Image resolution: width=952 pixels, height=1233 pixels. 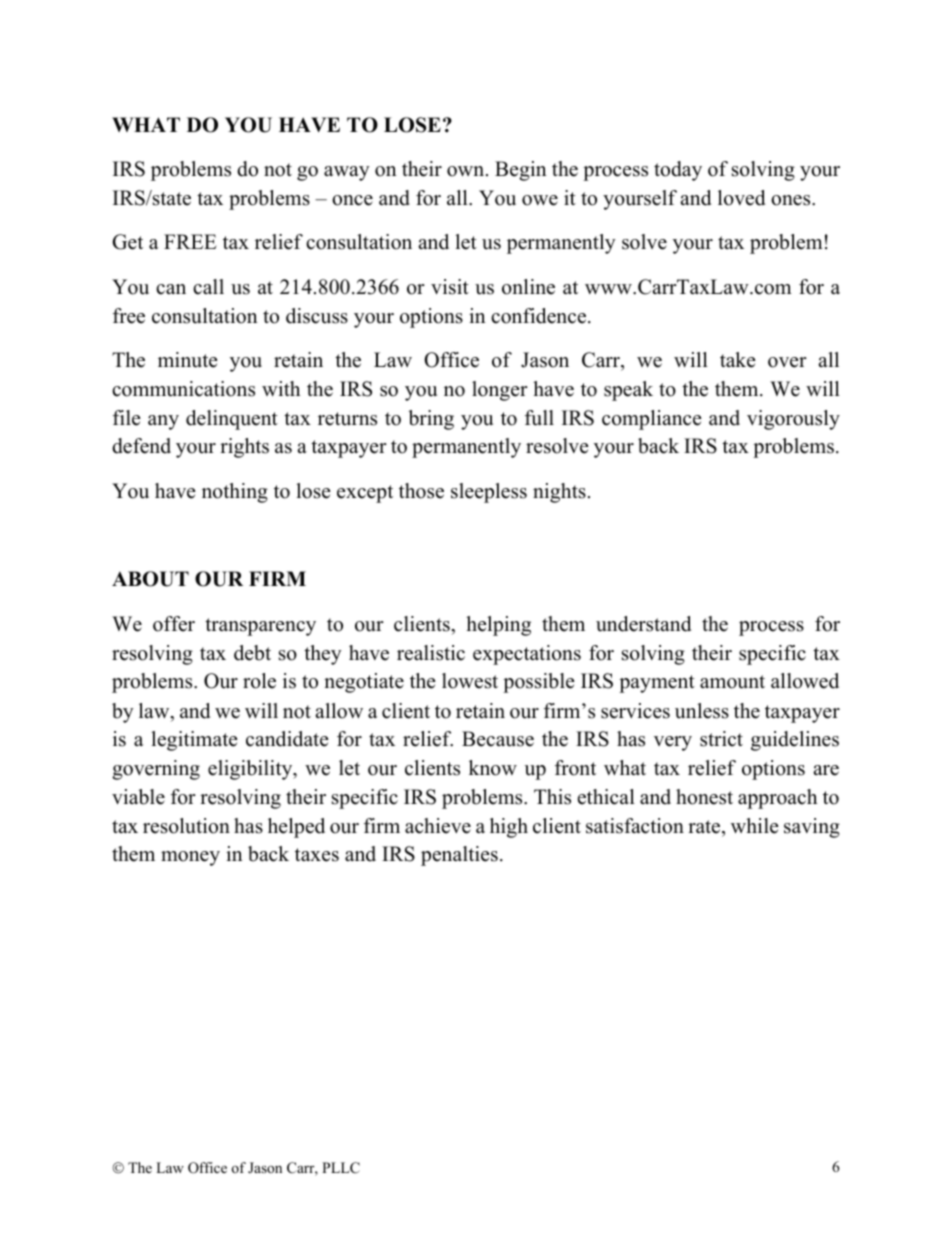 What do you see at coordinates (732, 682) in the screenshot?
I see `amount` at bounding box center [732, 682].
